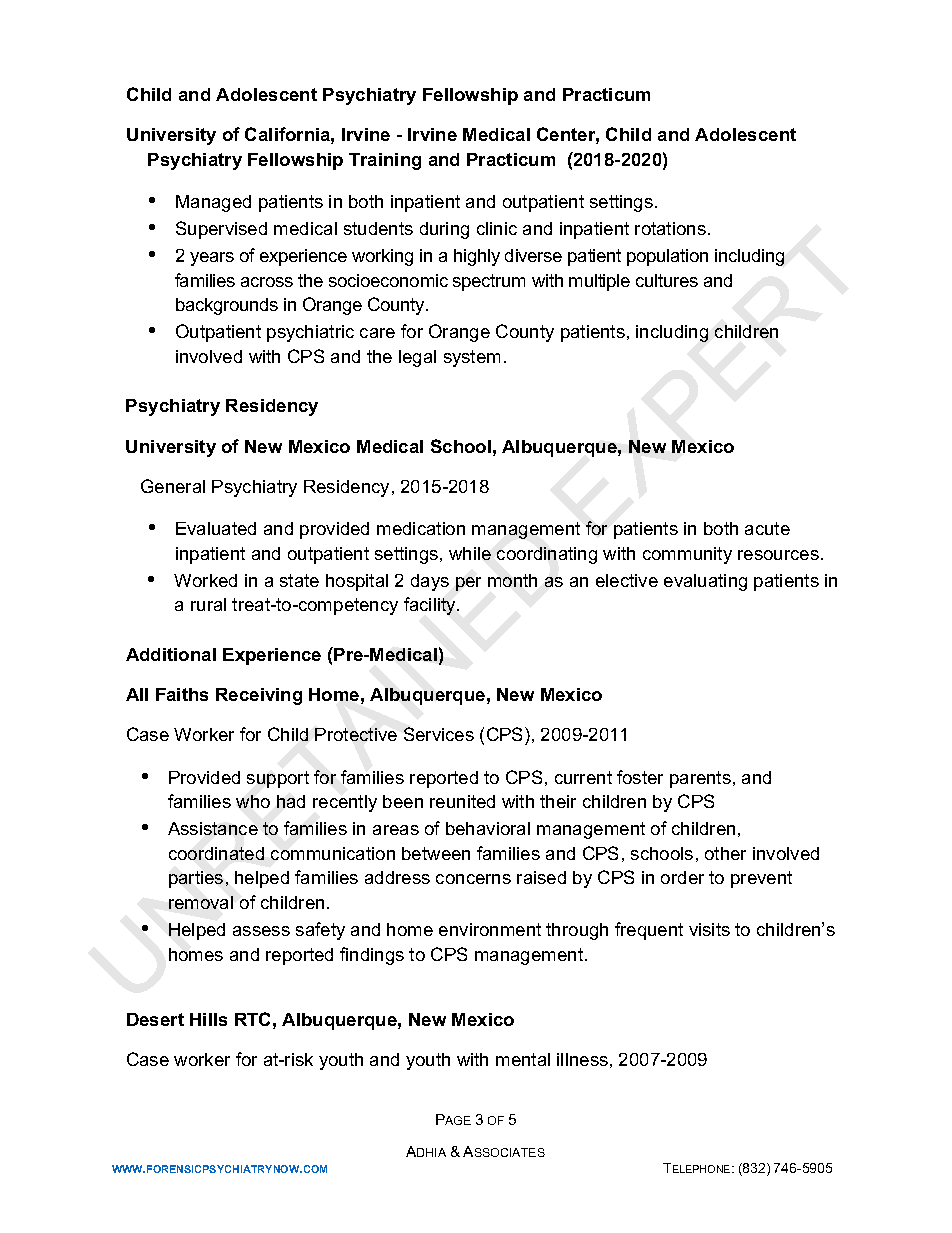 Image resolution: width=952 pixels, height=1233 pixels. Describe the element at coordinates (278, 779) in the screenshot. I see `support` at that location.
